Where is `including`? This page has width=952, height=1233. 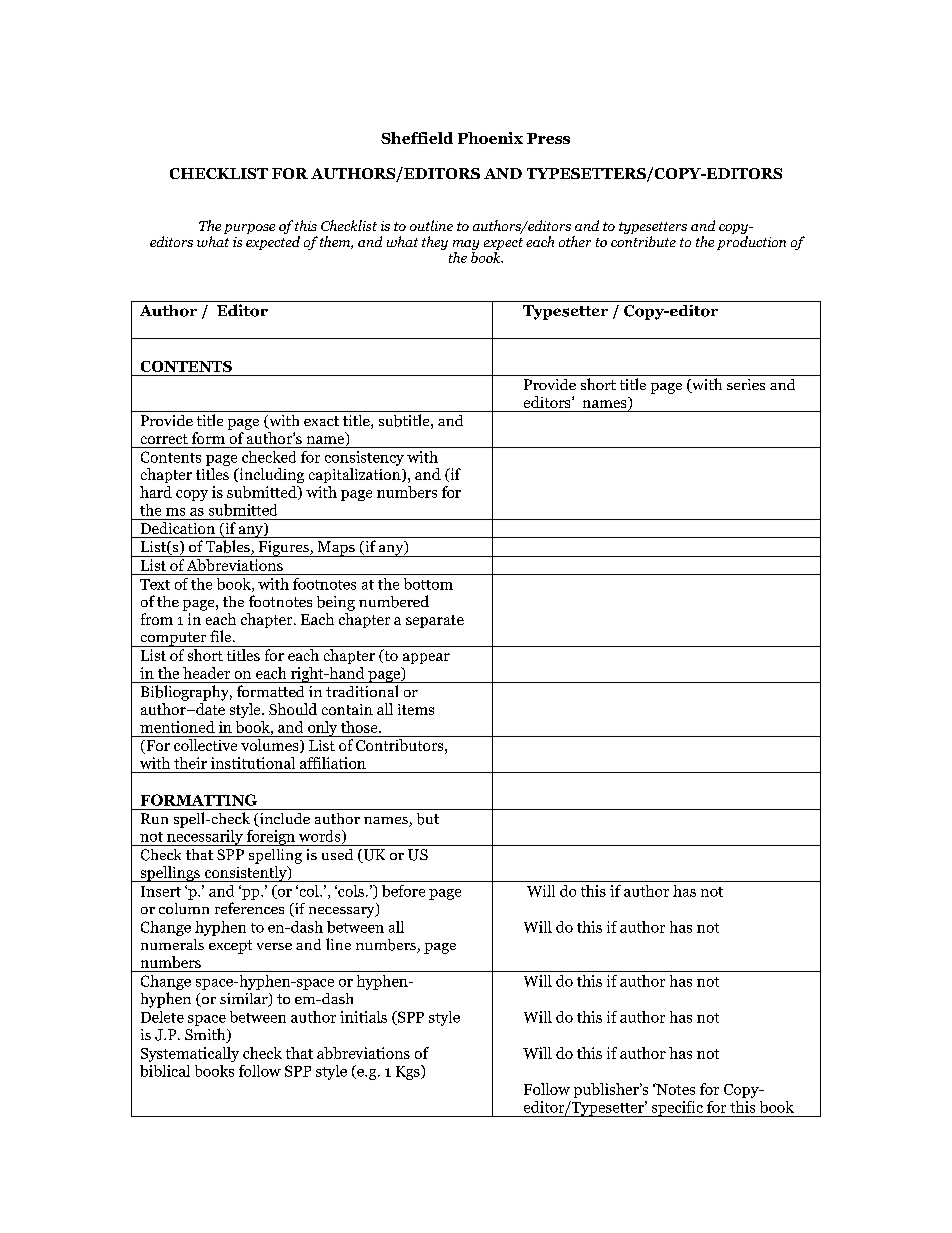 including is located at coordinates (270, 475).
